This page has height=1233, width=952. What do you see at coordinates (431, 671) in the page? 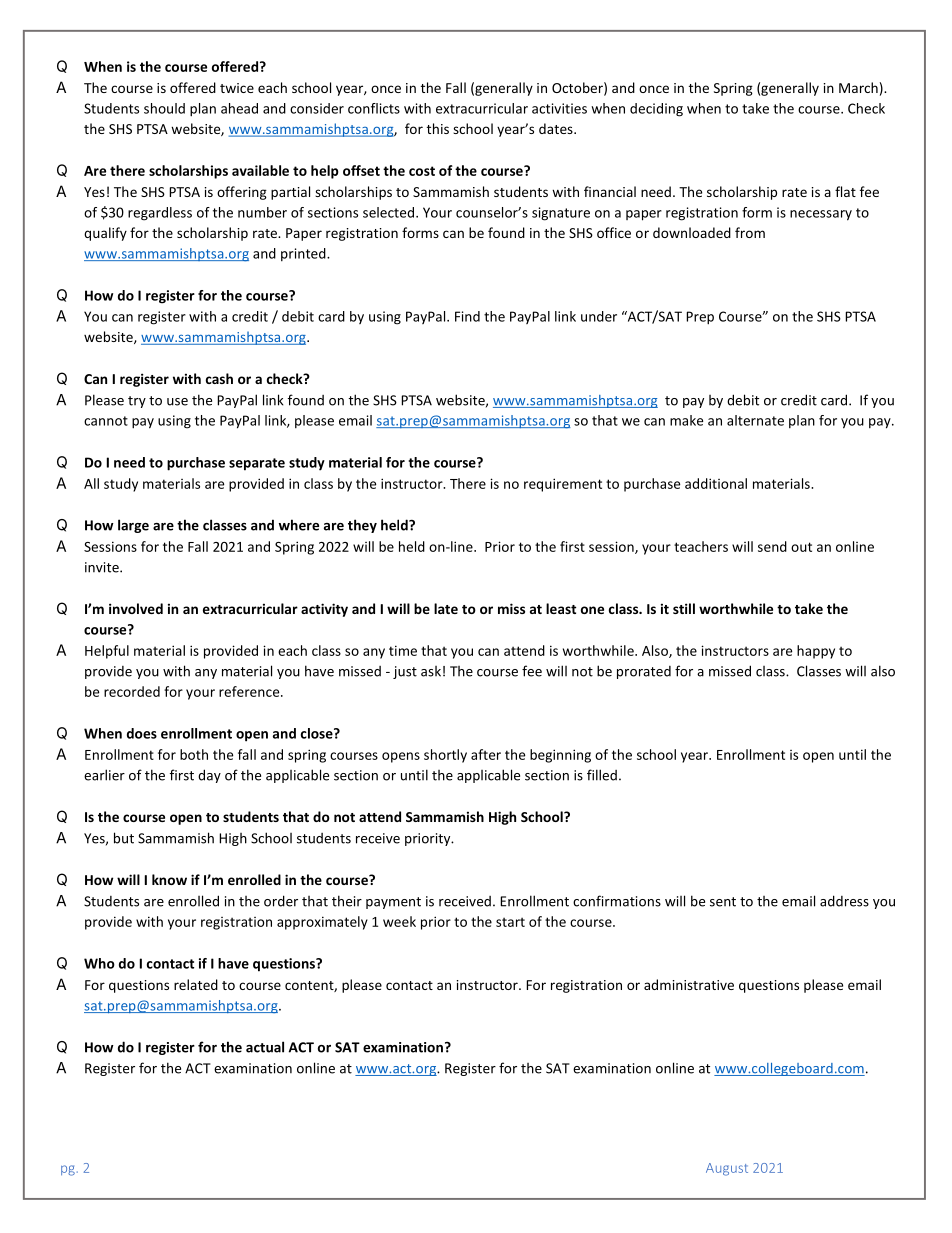
I see `ask` at bounding box center [431, 671].
